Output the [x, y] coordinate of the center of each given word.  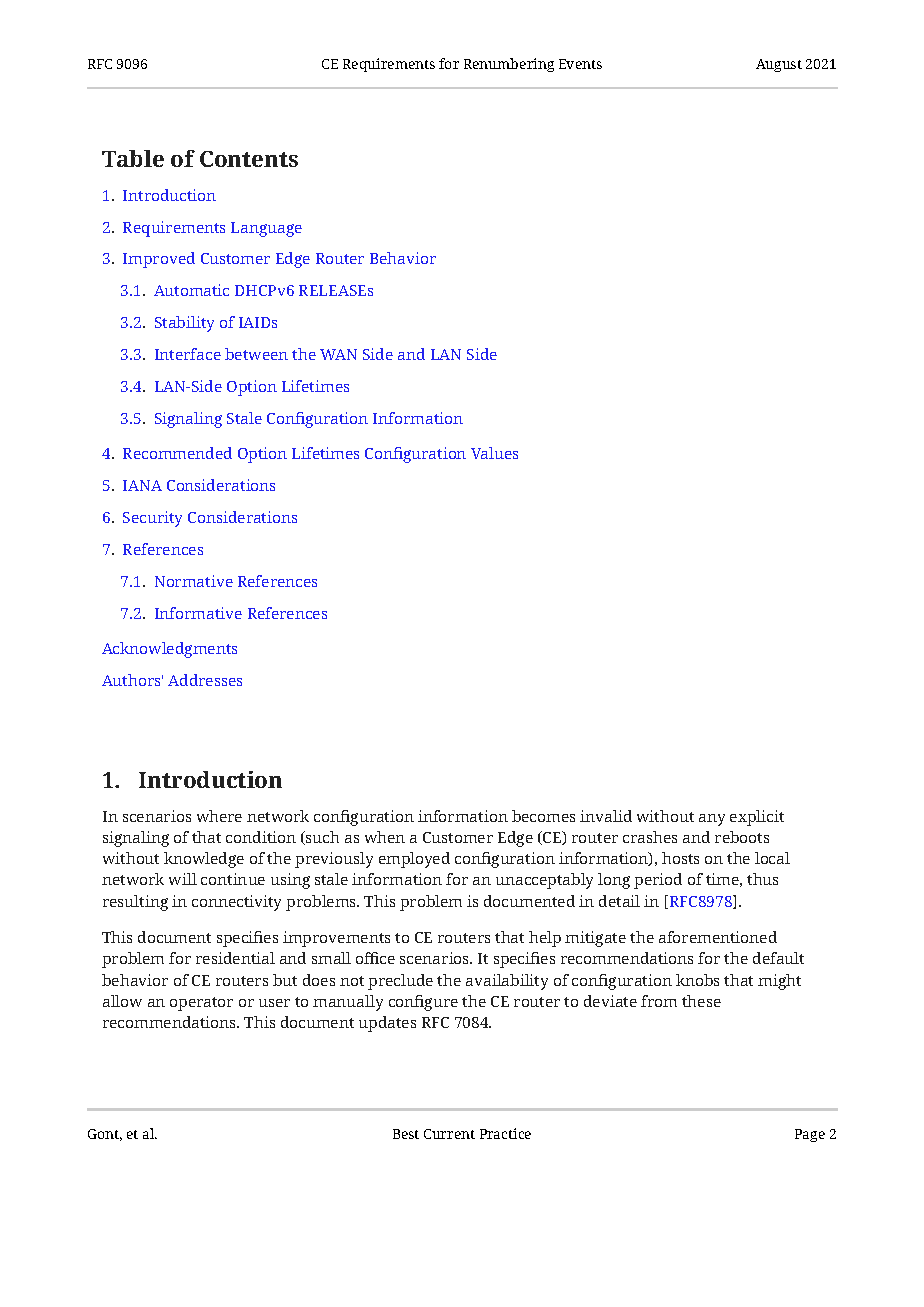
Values [494, 453]
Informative [198, 613]
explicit [757, 818]
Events [580, 64]
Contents [249, 159]
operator [201, 1004]
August [779, 65]
